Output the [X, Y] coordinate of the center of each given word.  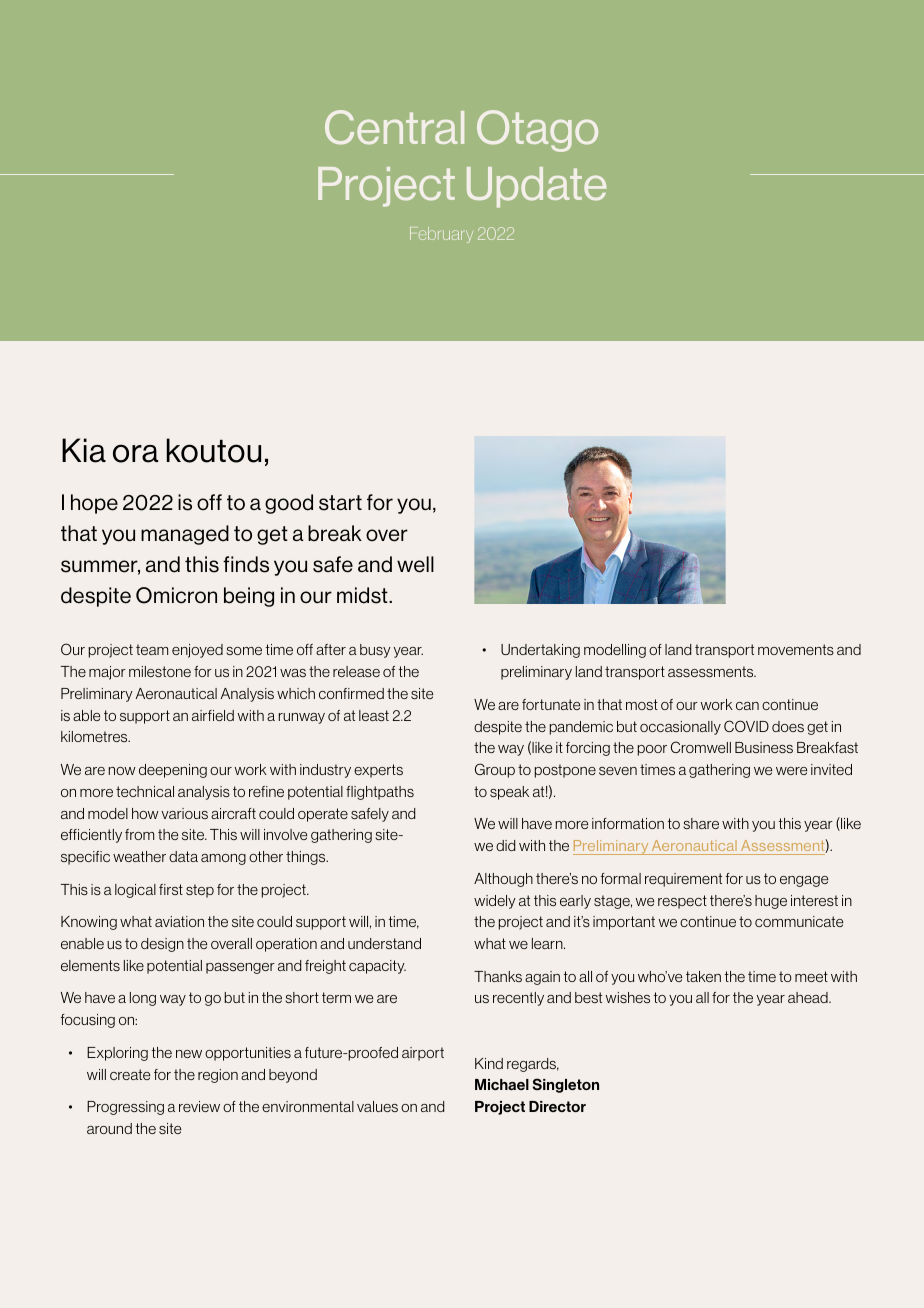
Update [536, 187]
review [199, 1106]
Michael [502, 1084]
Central [394, 127]
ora [136, 453]
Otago [537, 131]
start [340, 503]
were [791, 771]
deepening [173, 771]
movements [796, 649]
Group [495, 770]
